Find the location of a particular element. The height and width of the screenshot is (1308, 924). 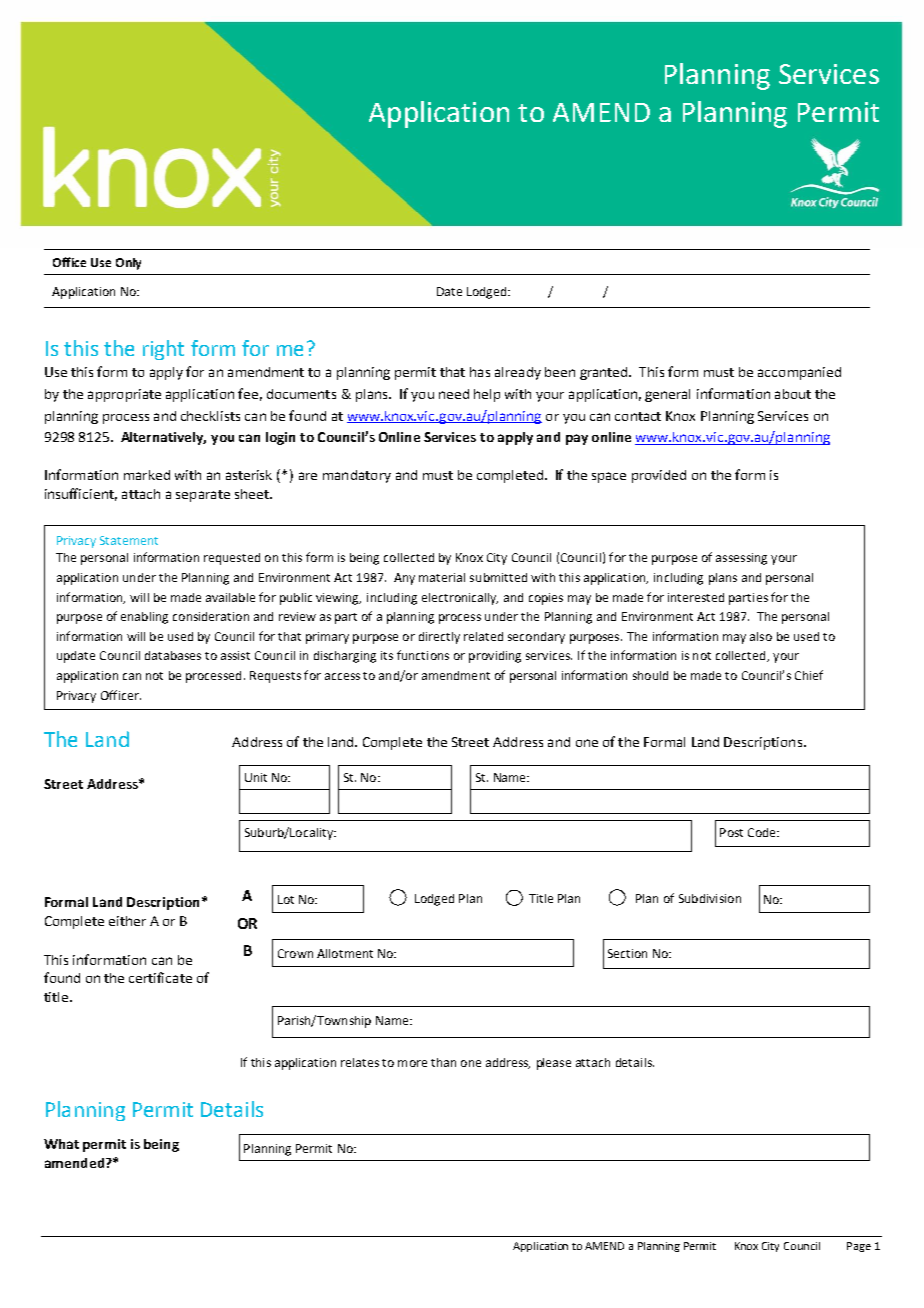

Only is located at coordinates (128, 264).
